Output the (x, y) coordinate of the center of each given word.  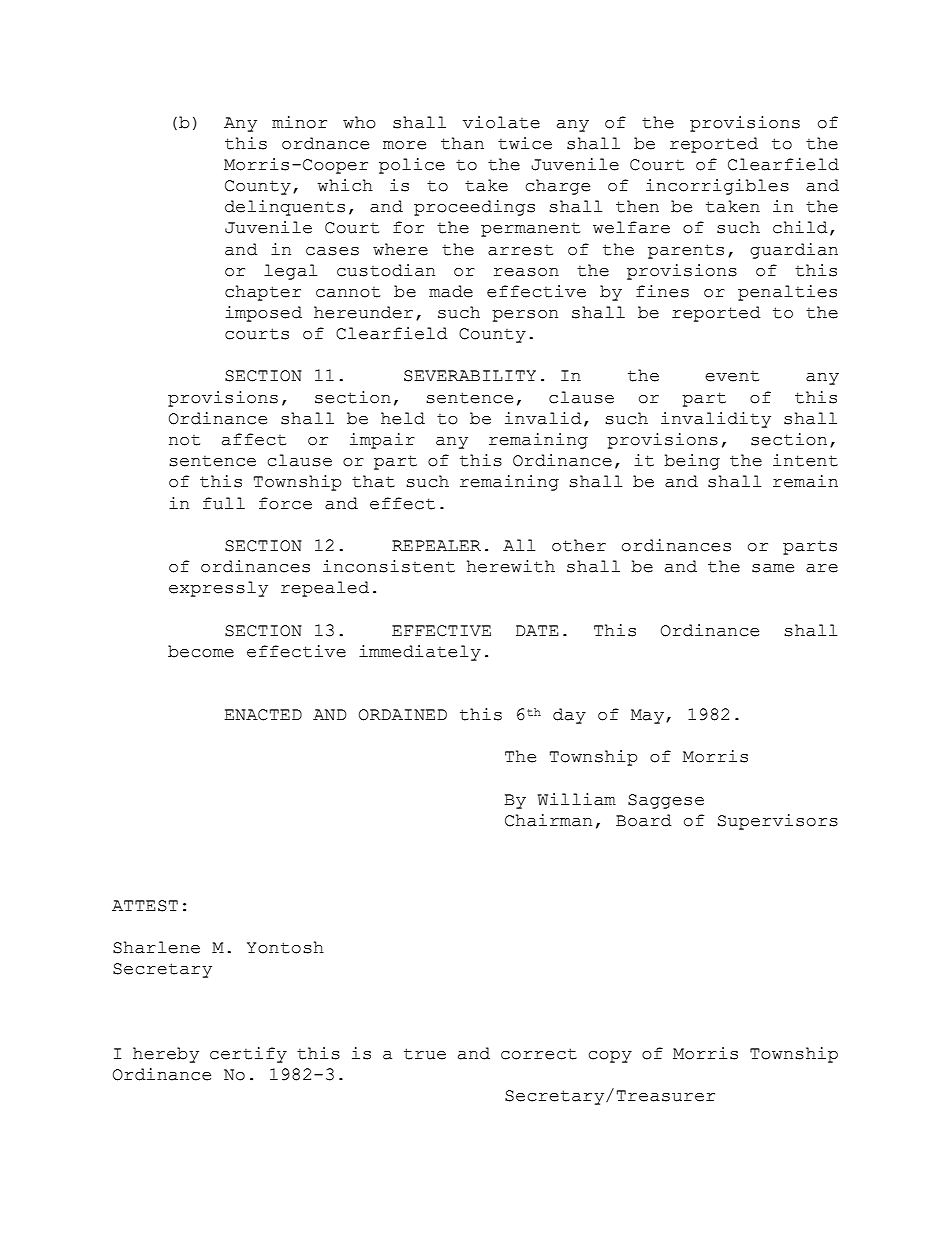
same (773, 568)
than (462, 143)
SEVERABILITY (470, 376)
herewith (511, 566)
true (425, 1054)
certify (248, 1055)
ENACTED (263, 715)
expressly (218, 589)
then (637, 206)
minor (299, 122)
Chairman (548, 820)
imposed (263, 314)
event (732, 376)
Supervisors (778, 822)
